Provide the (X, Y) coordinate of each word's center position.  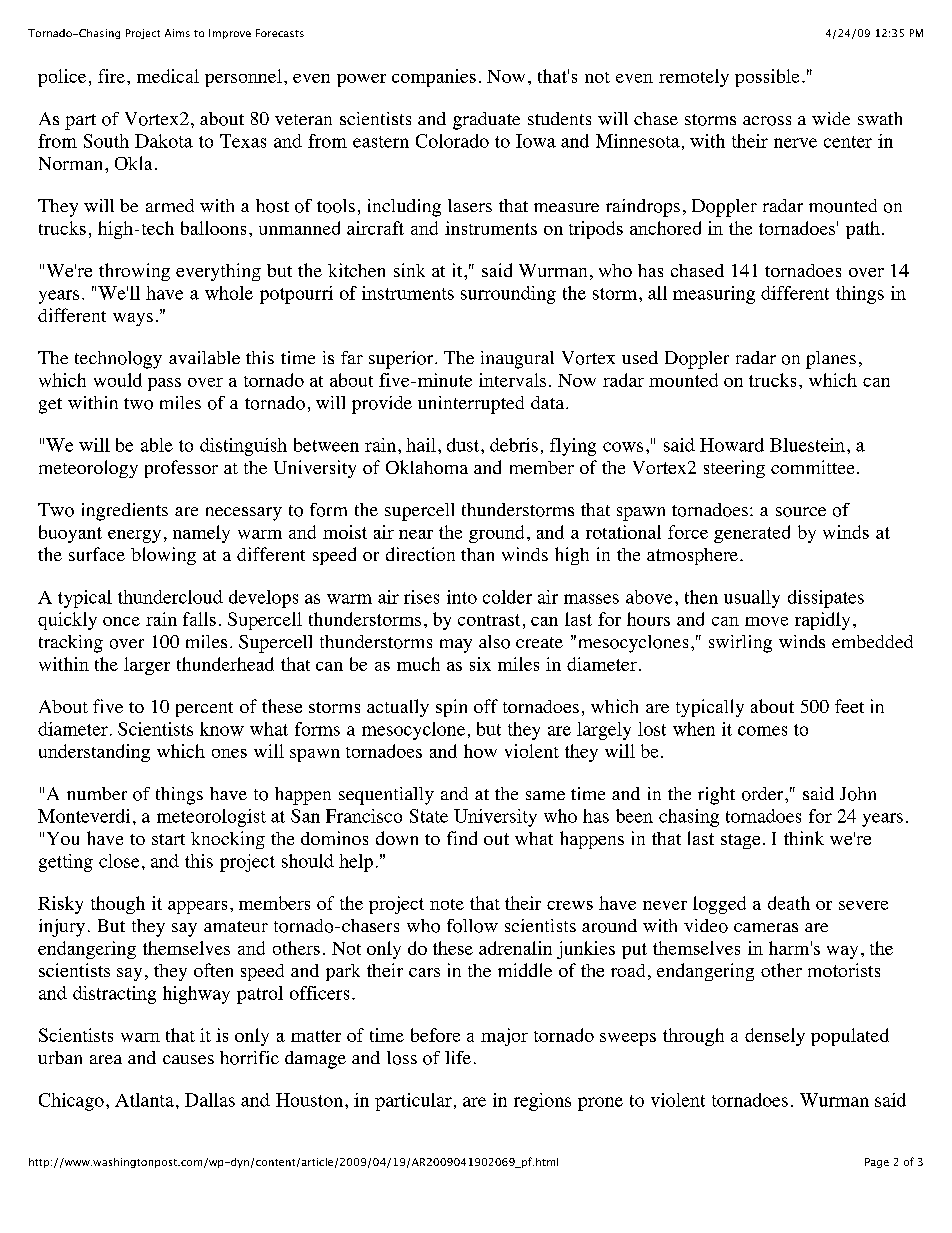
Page (877, 1163)
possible (767, 78)
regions (542, 1102)
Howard (732, 445)
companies (434, 78)
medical (168, 76)
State (429, 816)
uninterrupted (471, 405)
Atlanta (144, 1100)
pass (164, 384)
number (97, 793)
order (764, 794)
